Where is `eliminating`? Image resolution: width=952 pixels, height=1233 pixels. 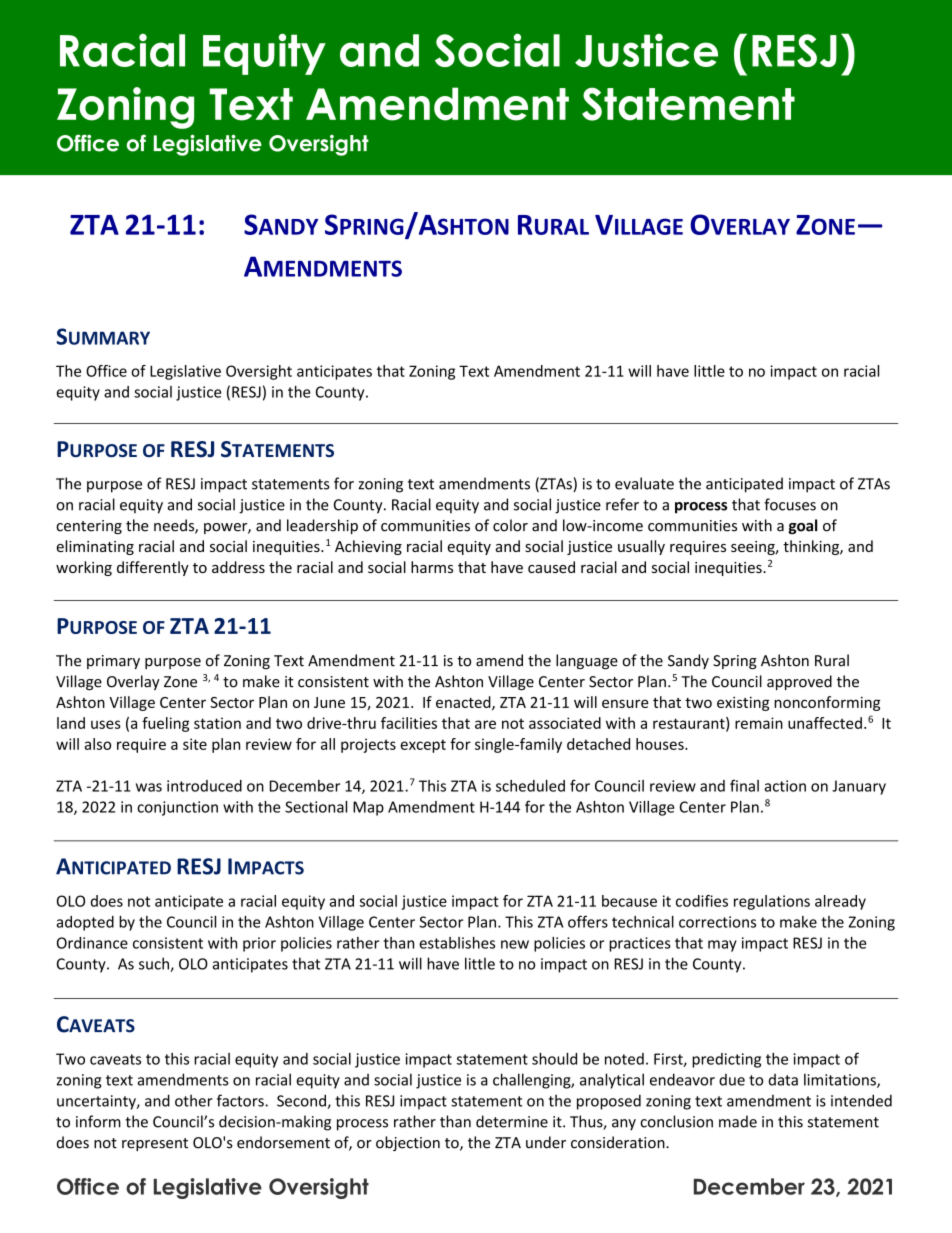 eliminating is located at coordinates (95, 547).
